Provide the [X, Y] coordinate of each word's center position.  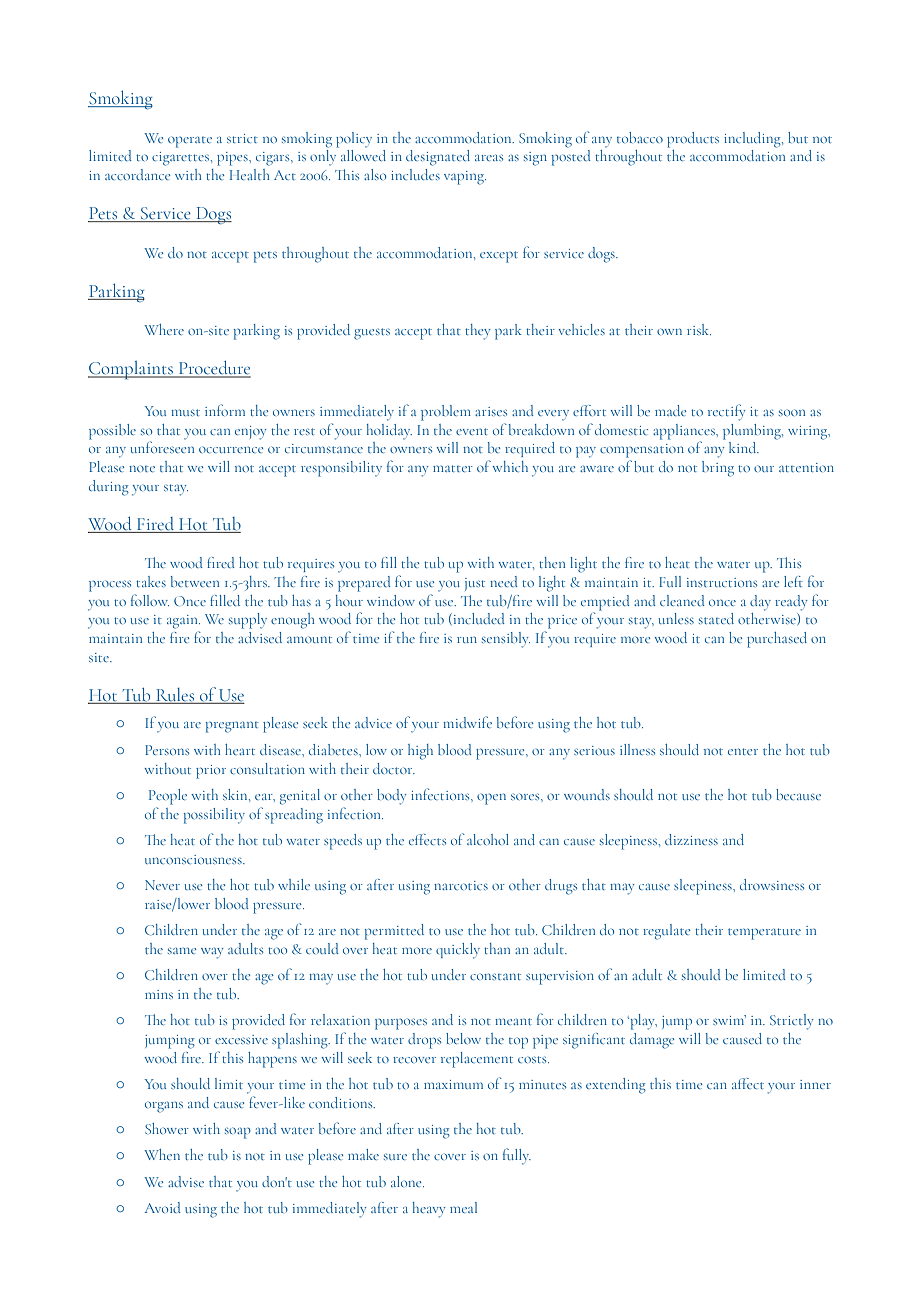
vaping [465, 178]
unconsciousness [194, 859]
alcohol [488, 839]
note [142, 468]
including [753, 140]
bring [718, 469]
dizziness [691, 839]
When [162, 1154]
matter [453, 468]
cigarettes [180, 159]
